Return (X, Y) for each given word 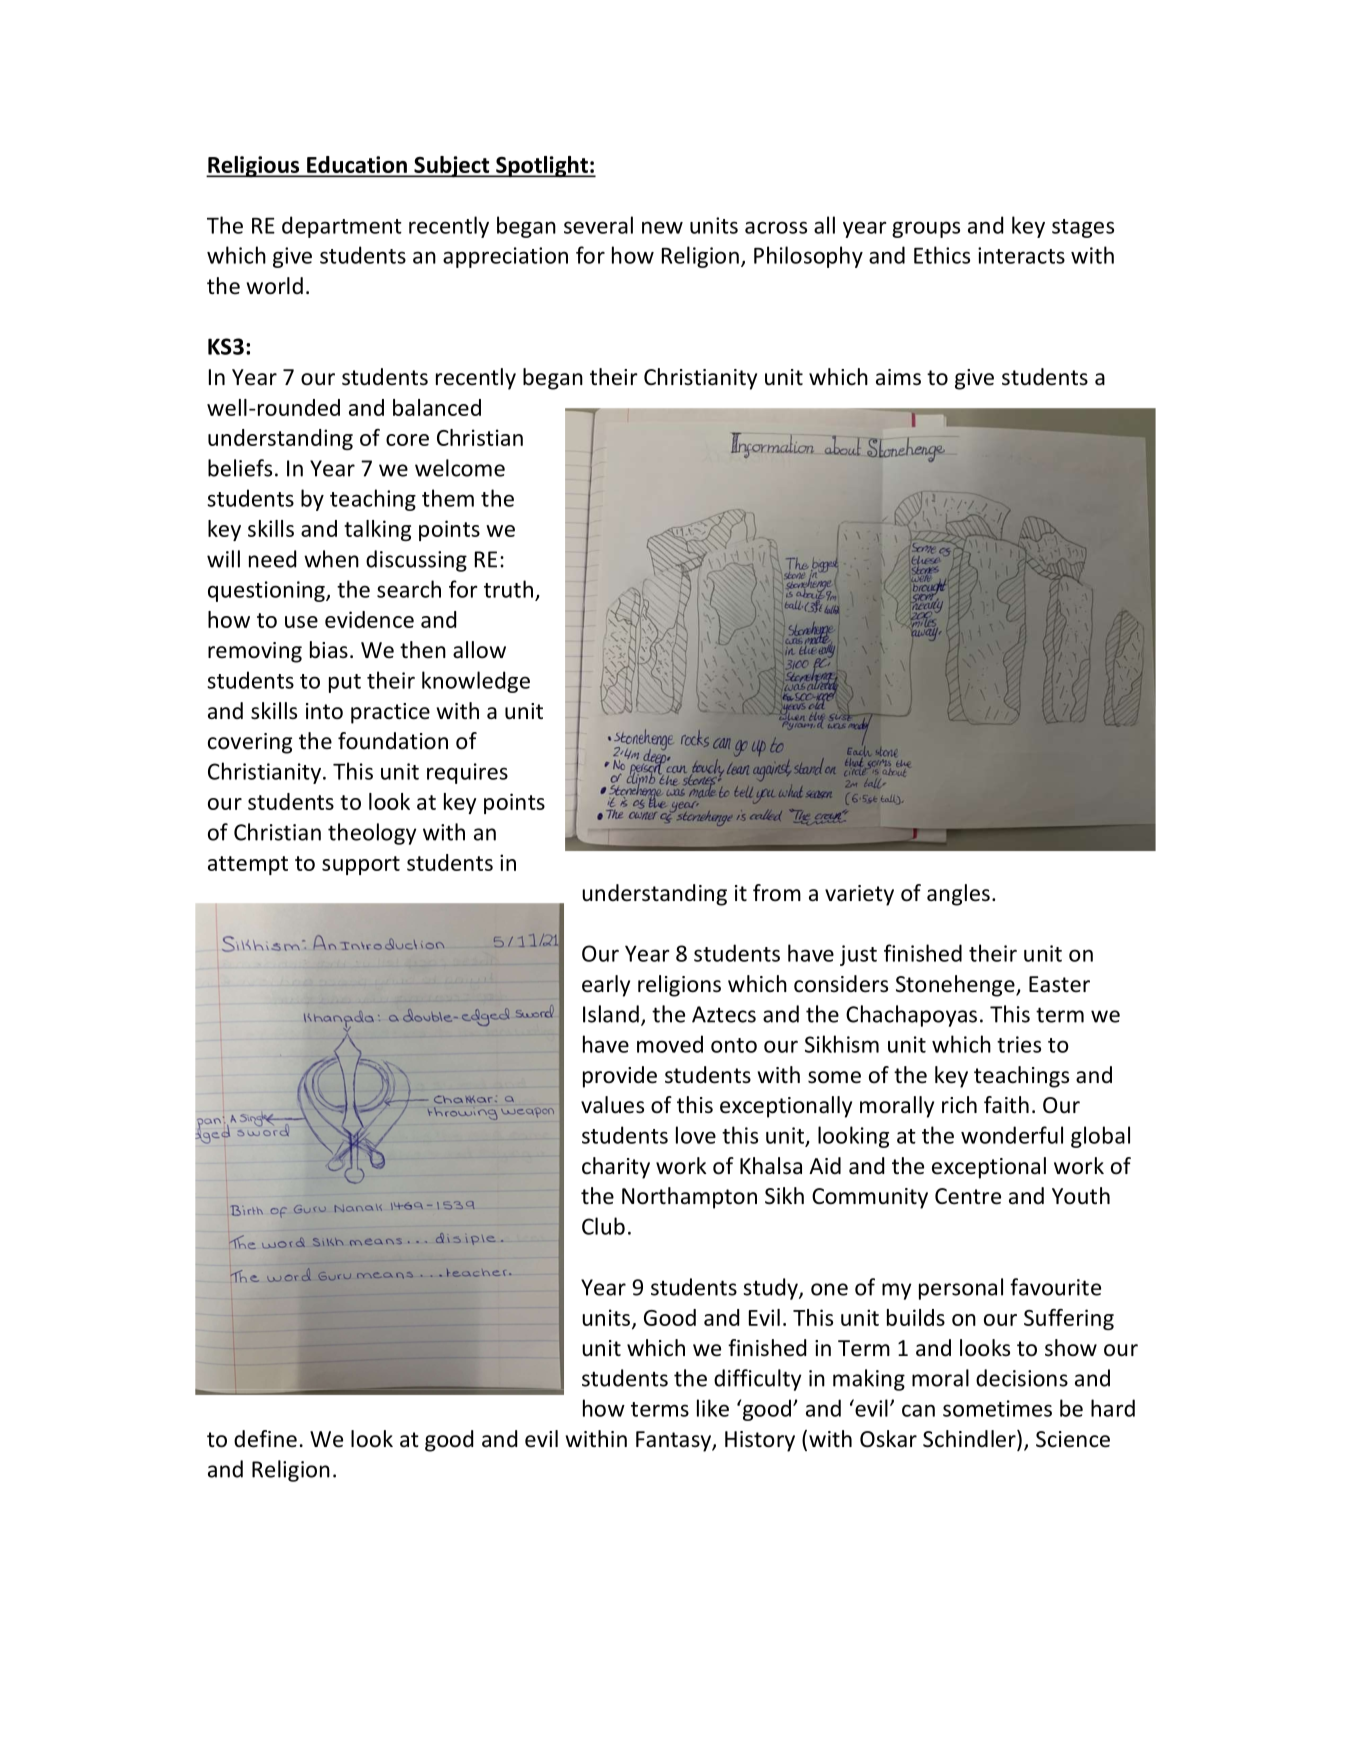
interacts (1021, 255)
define (265, 1439)
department (342, 227)
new (662, 227)
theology (372, 834)
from (777, 893)
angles (958, 895)
